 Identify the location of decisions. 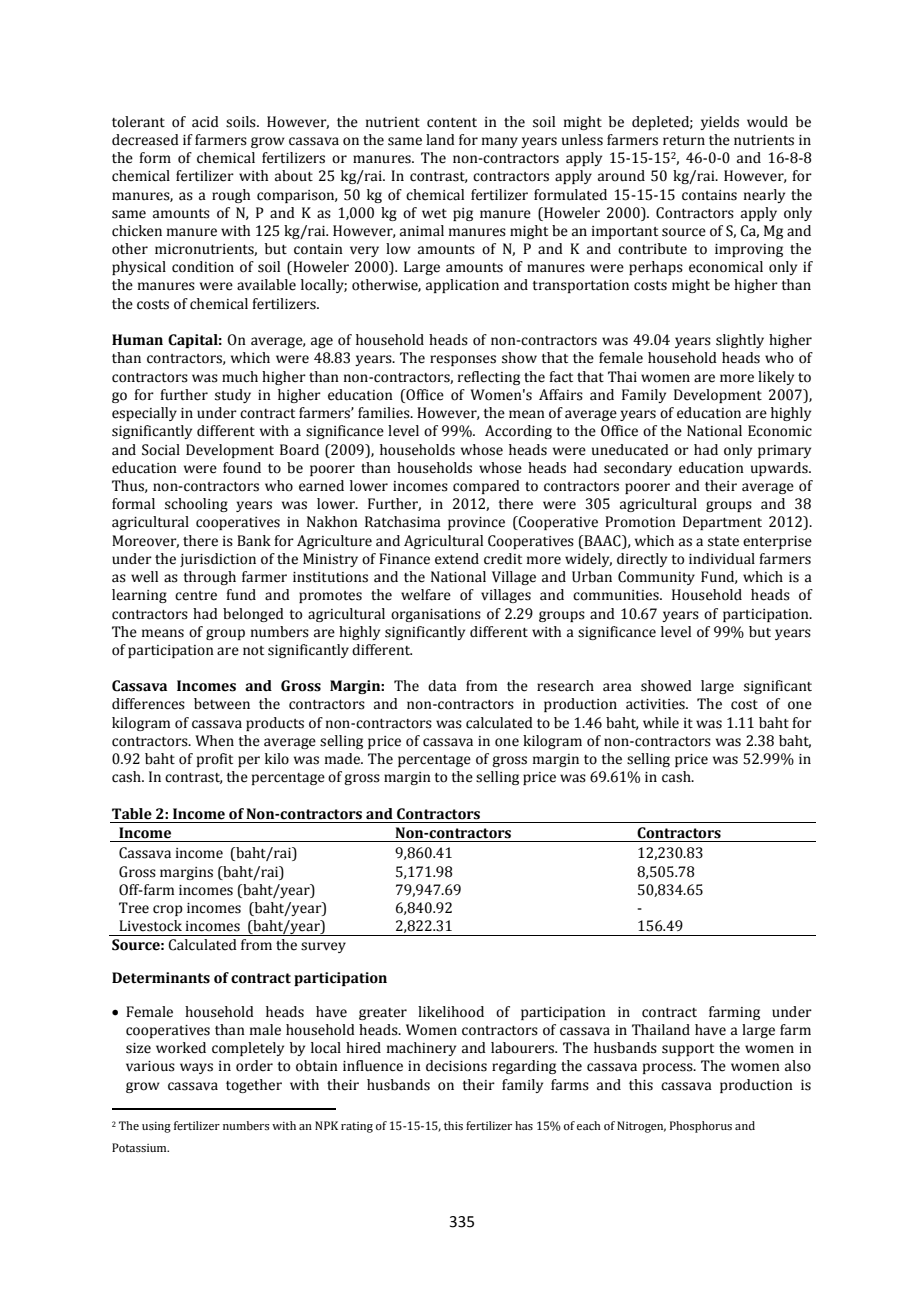
(456, 1066).
